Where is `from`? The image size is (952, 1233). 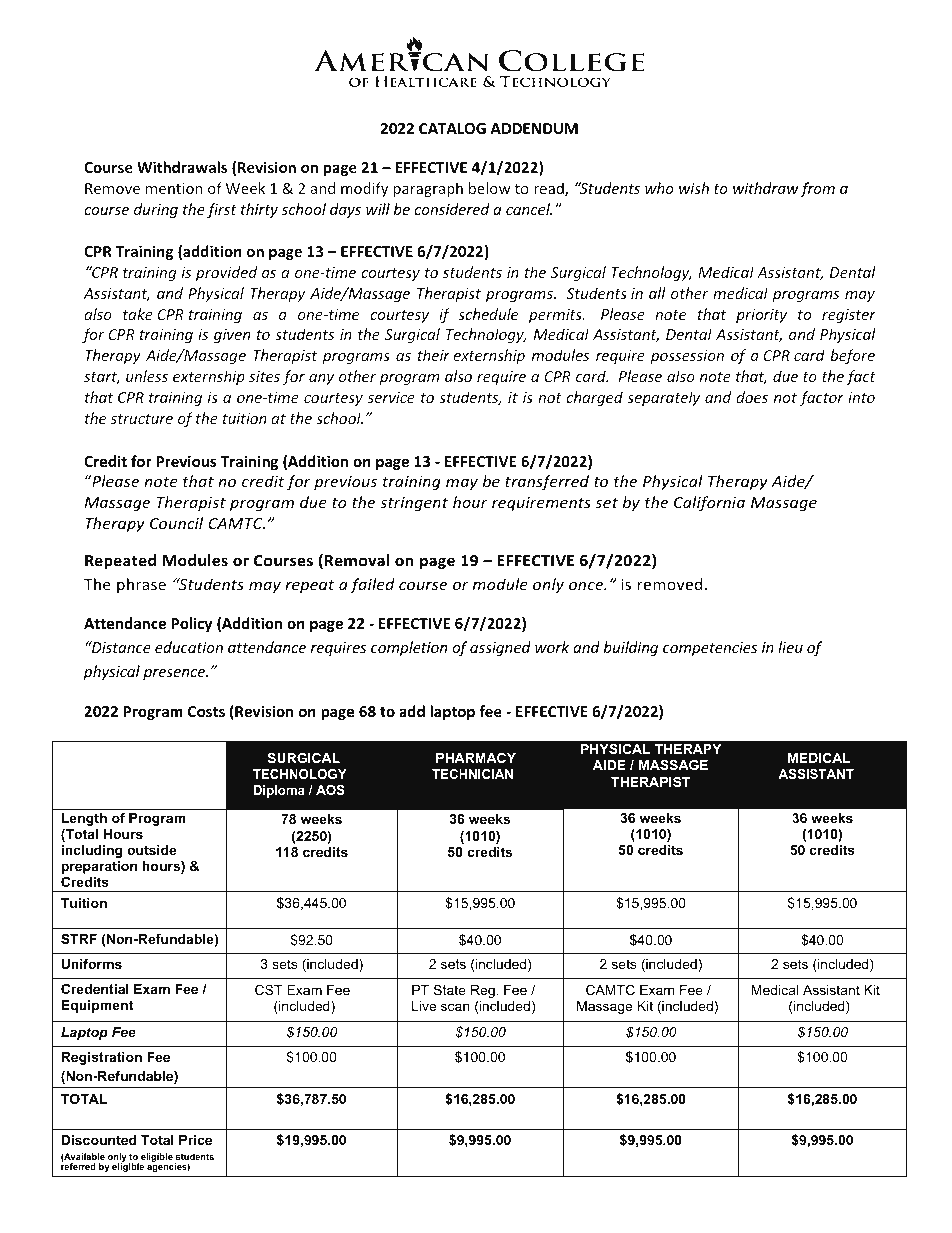 from is located at coordinates (817, 189).
